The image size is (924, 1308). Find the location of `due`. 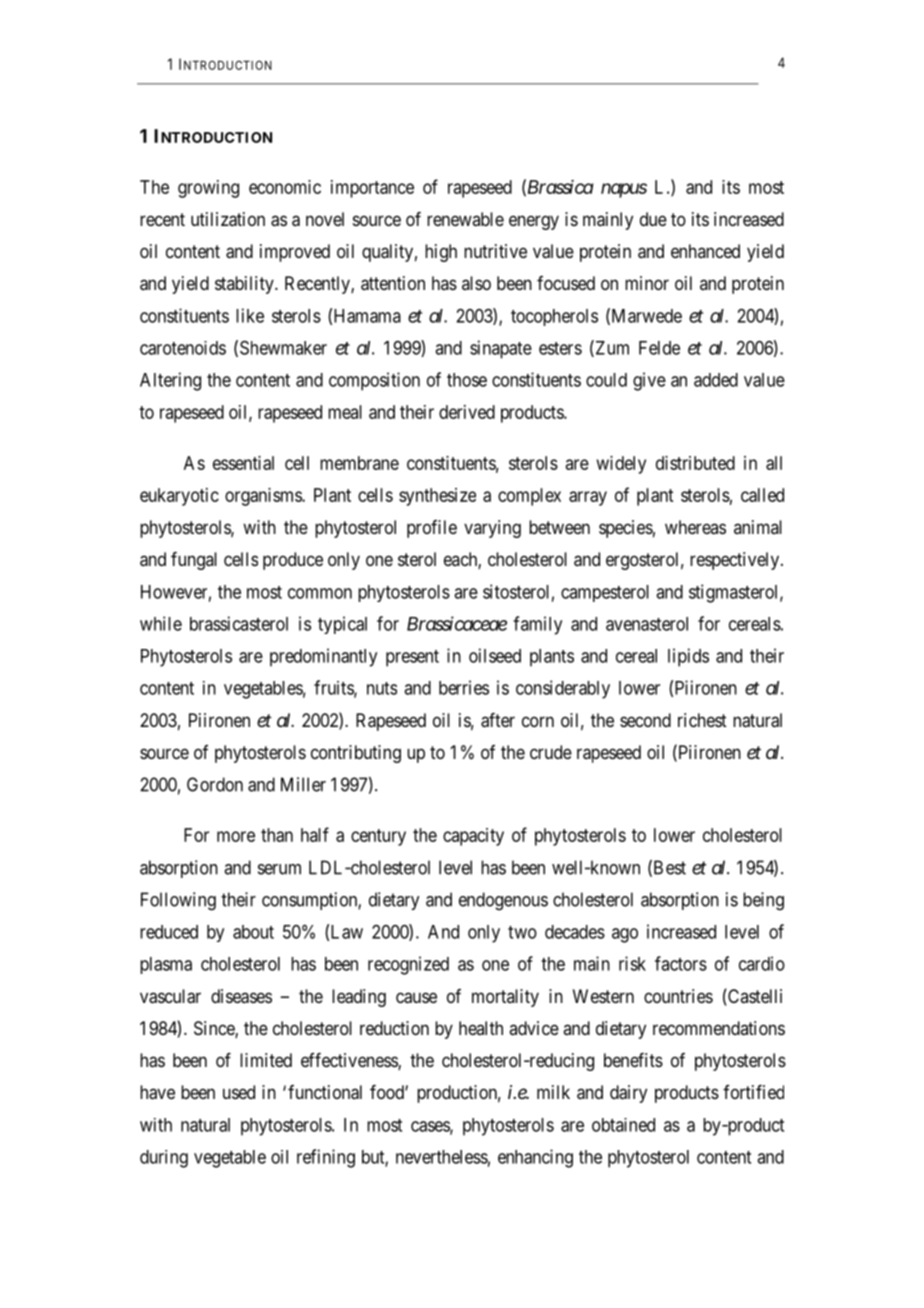

due is located at coordinates (653, 219).
